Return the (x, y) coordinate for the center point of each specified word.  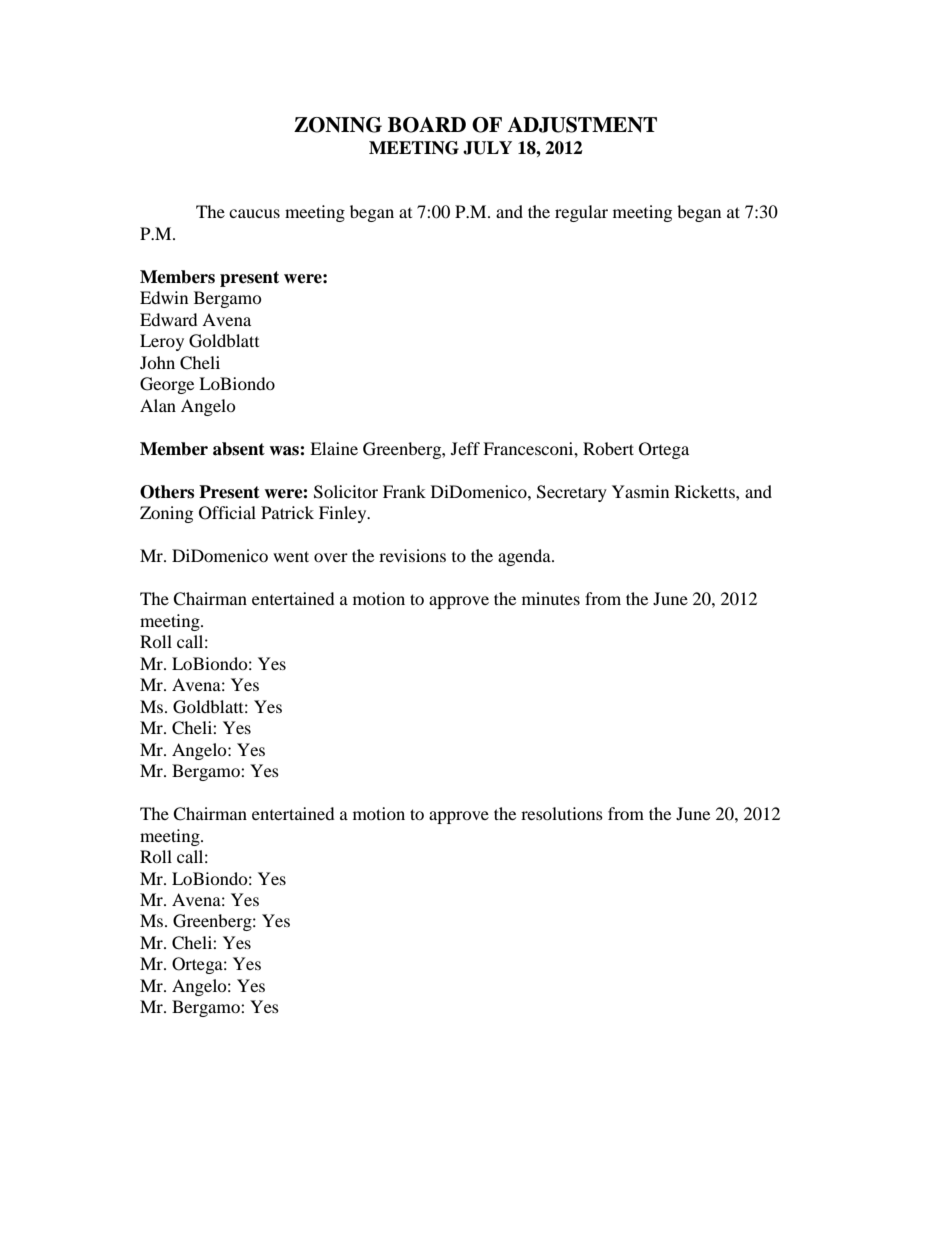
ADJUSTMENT (582, 125)
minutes (551, 598)
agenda (525, 557)
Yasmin (640, 491)
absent (239, 449)
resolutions (562, 813)
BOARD (427, 125)
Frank (404, 491)
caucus (254, 213)
